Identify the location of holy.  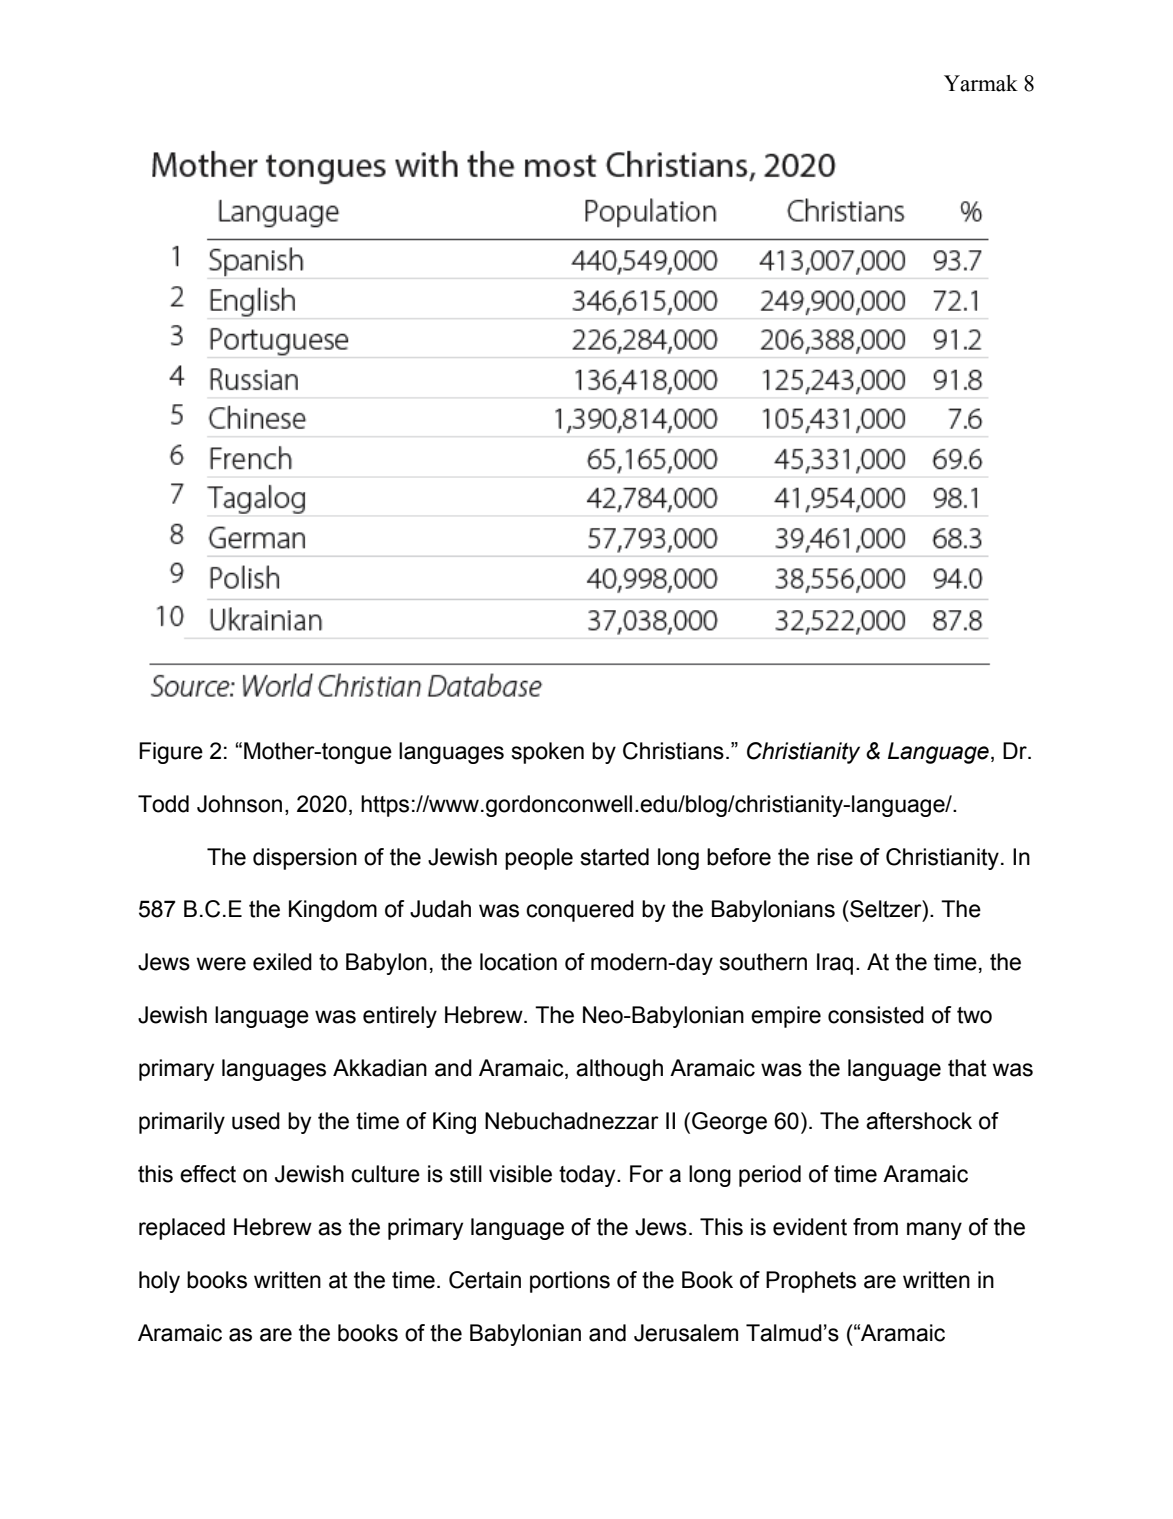
(159, 1282).
